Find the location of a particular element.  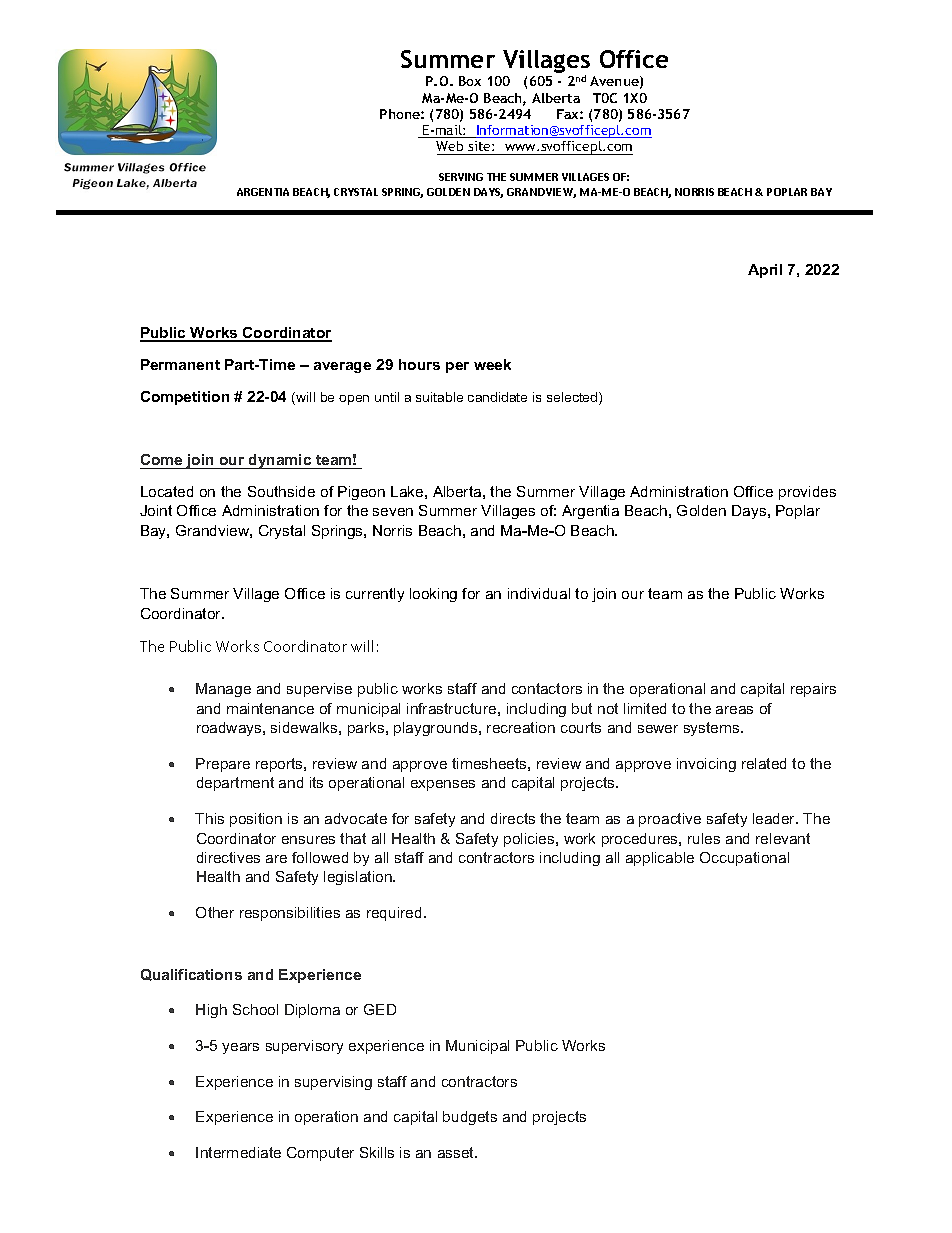

April is located at coordinates (765, 271).
